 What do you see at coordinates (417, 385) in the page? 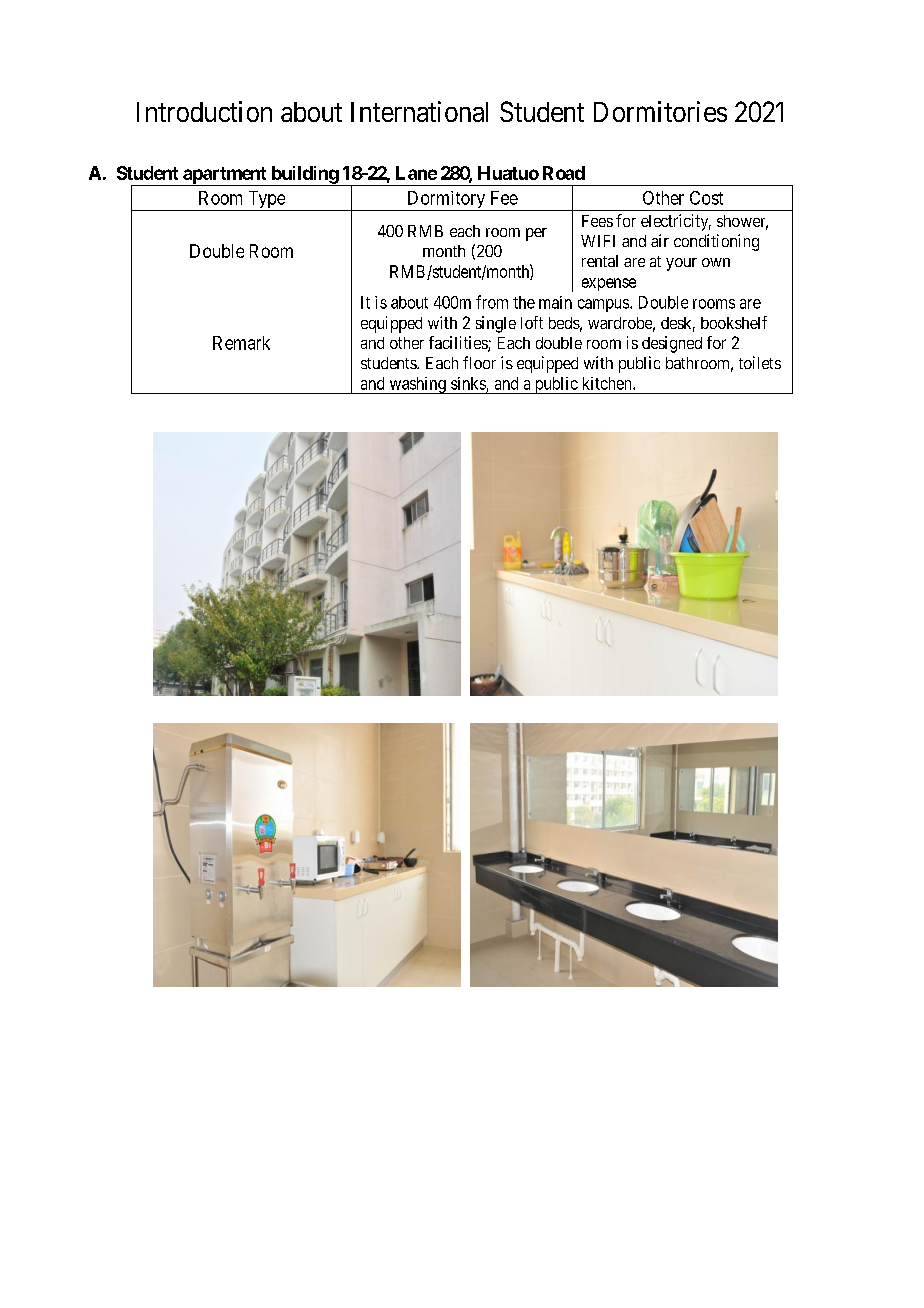
I see `washing` at bounding box center [417, 385].
